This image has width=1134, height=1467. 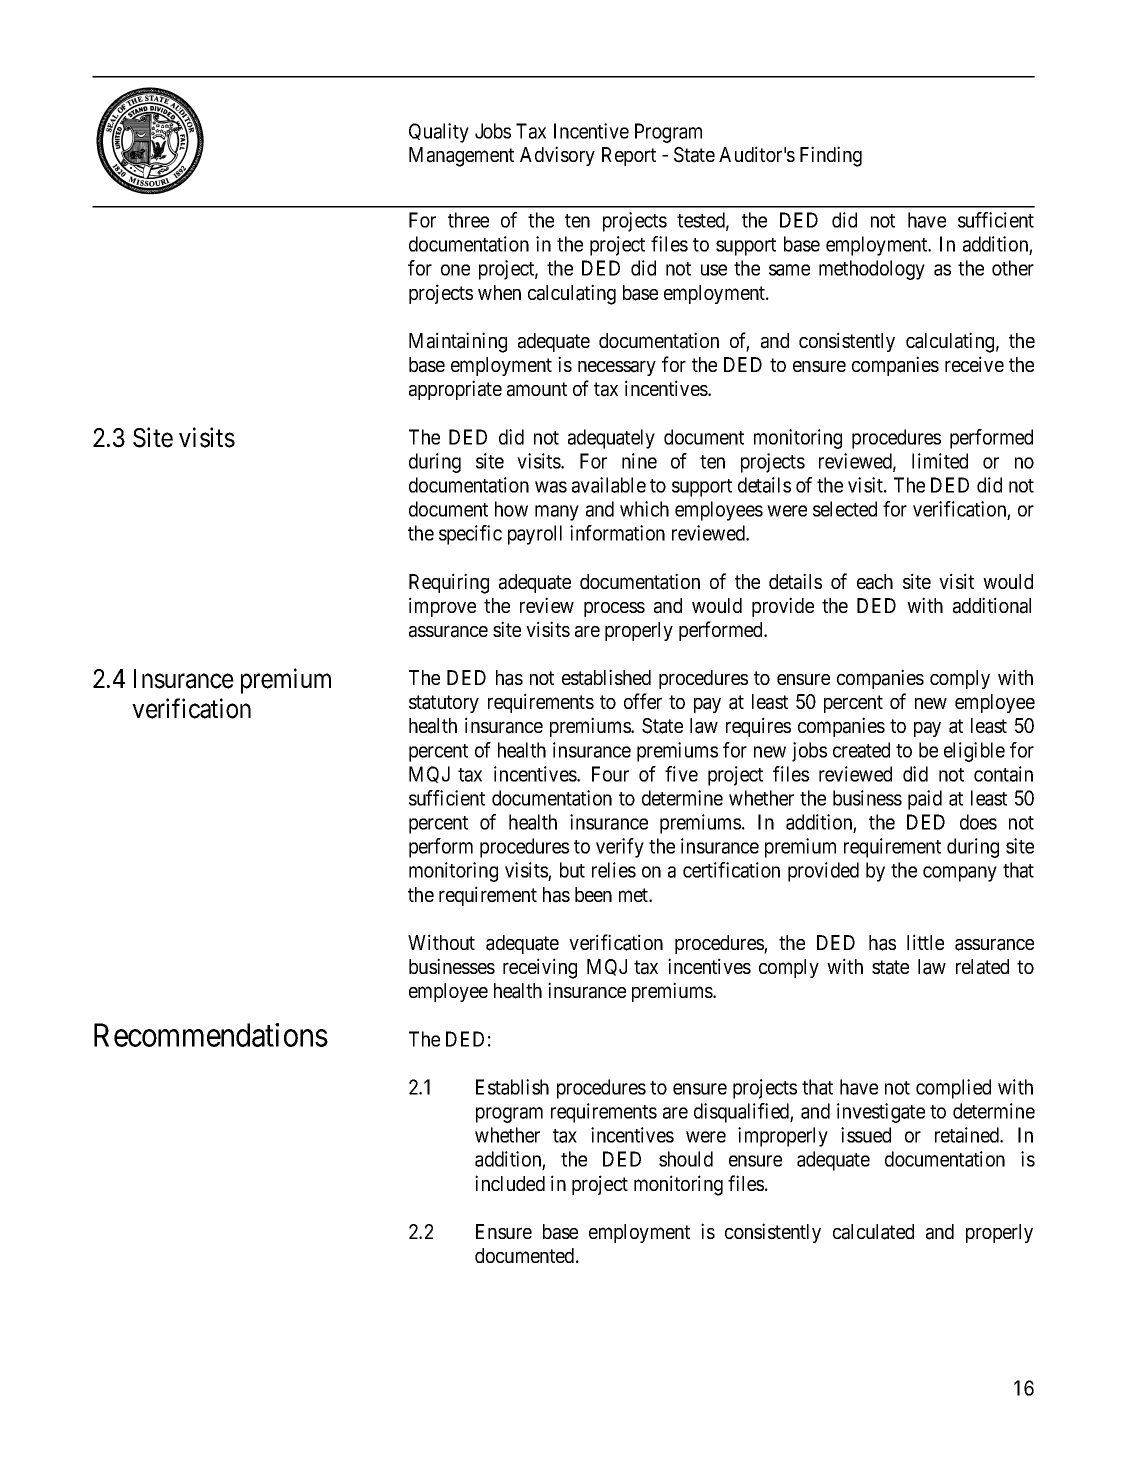 What do you see at coordinates (444, 704) in the image?
I see `statutory` at bounding box center [444, 704].
